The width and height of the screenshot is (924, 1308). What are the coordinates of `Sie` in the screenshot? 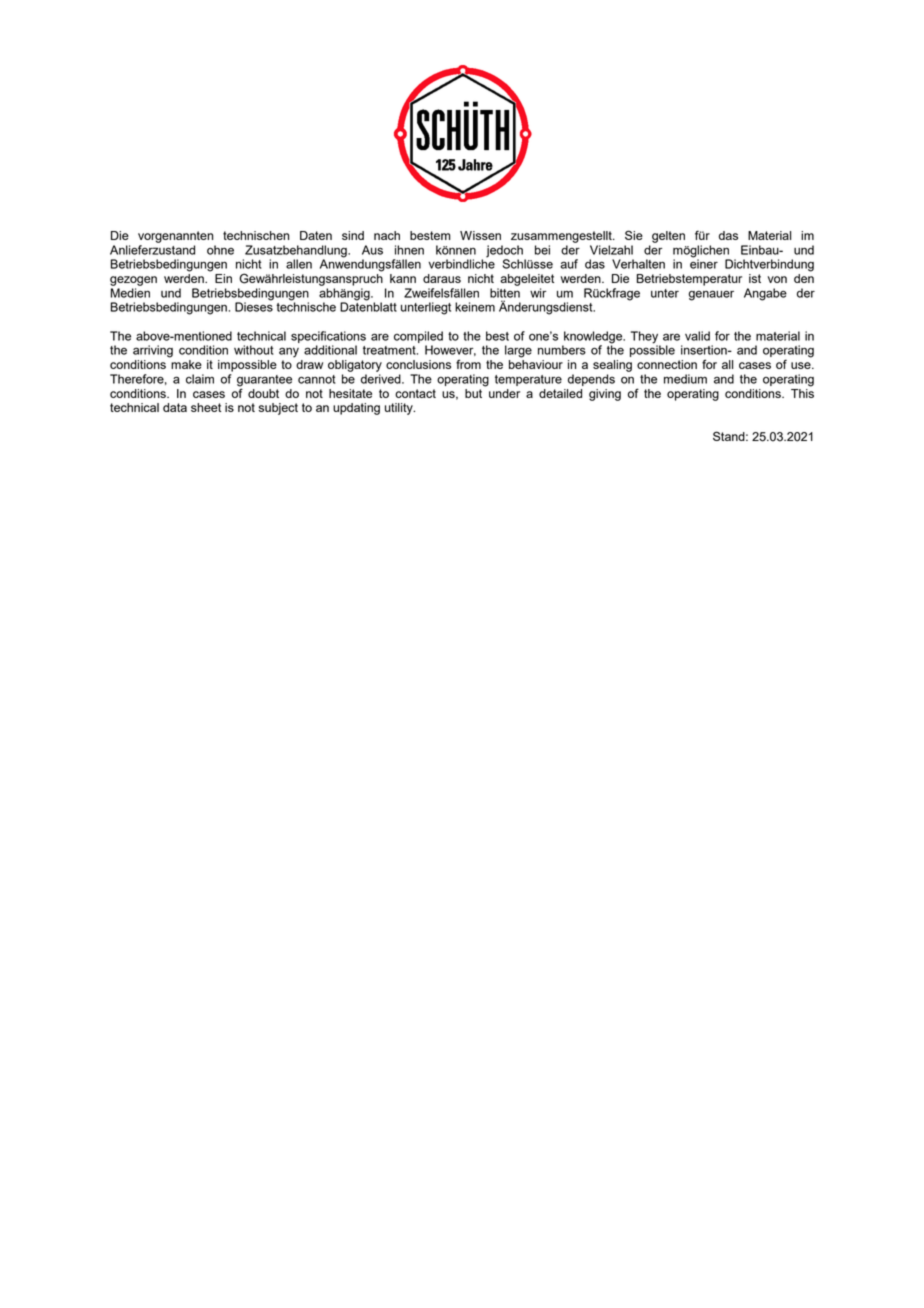 It's located at (634, 235).
